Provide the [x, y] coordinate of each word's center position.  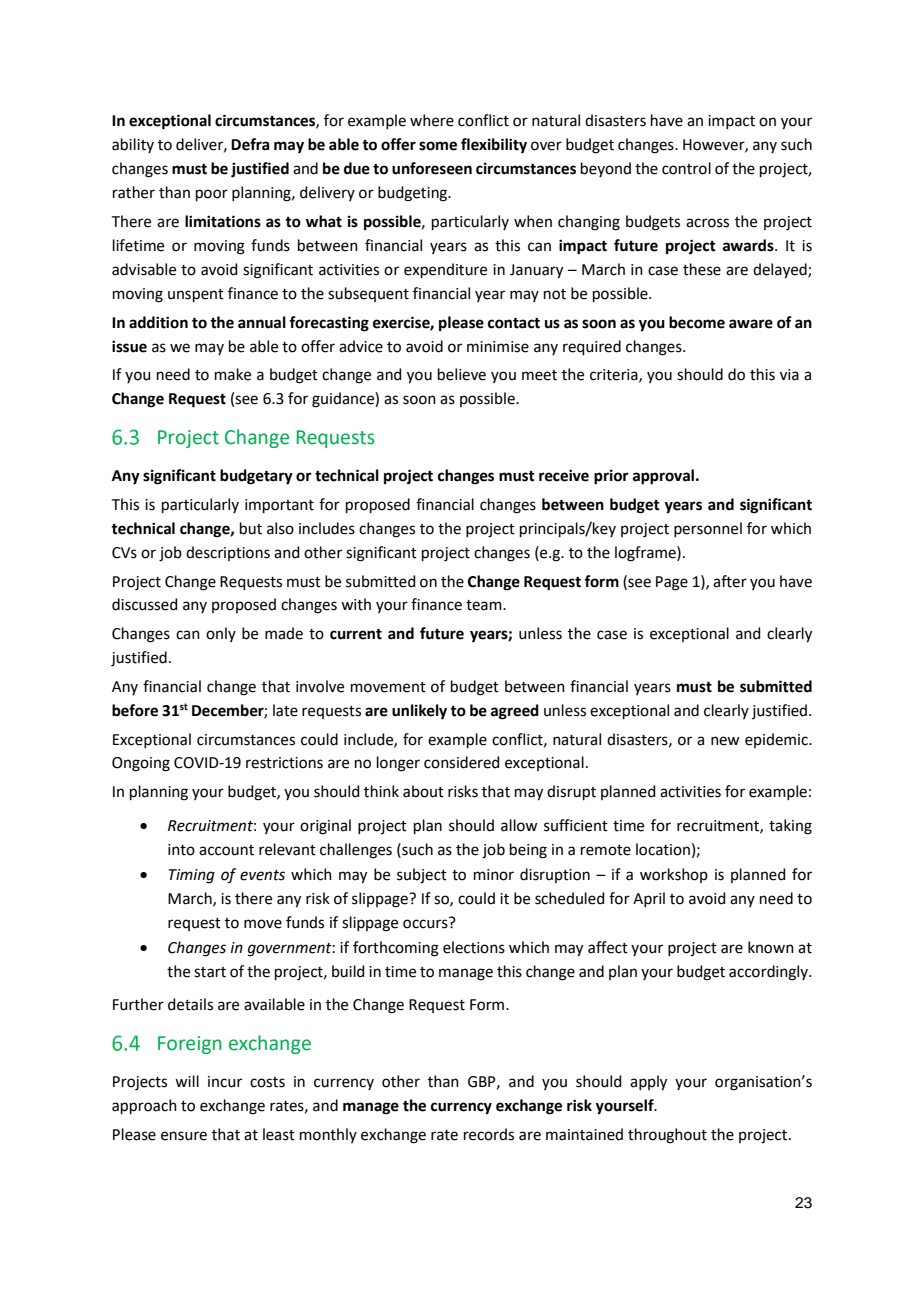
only [221, 634]
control [686, 168]
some [438, 146]
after [730, 581]
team [485, 605]
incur [225, 1082]
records [489, 1134]
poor [212, 195]
